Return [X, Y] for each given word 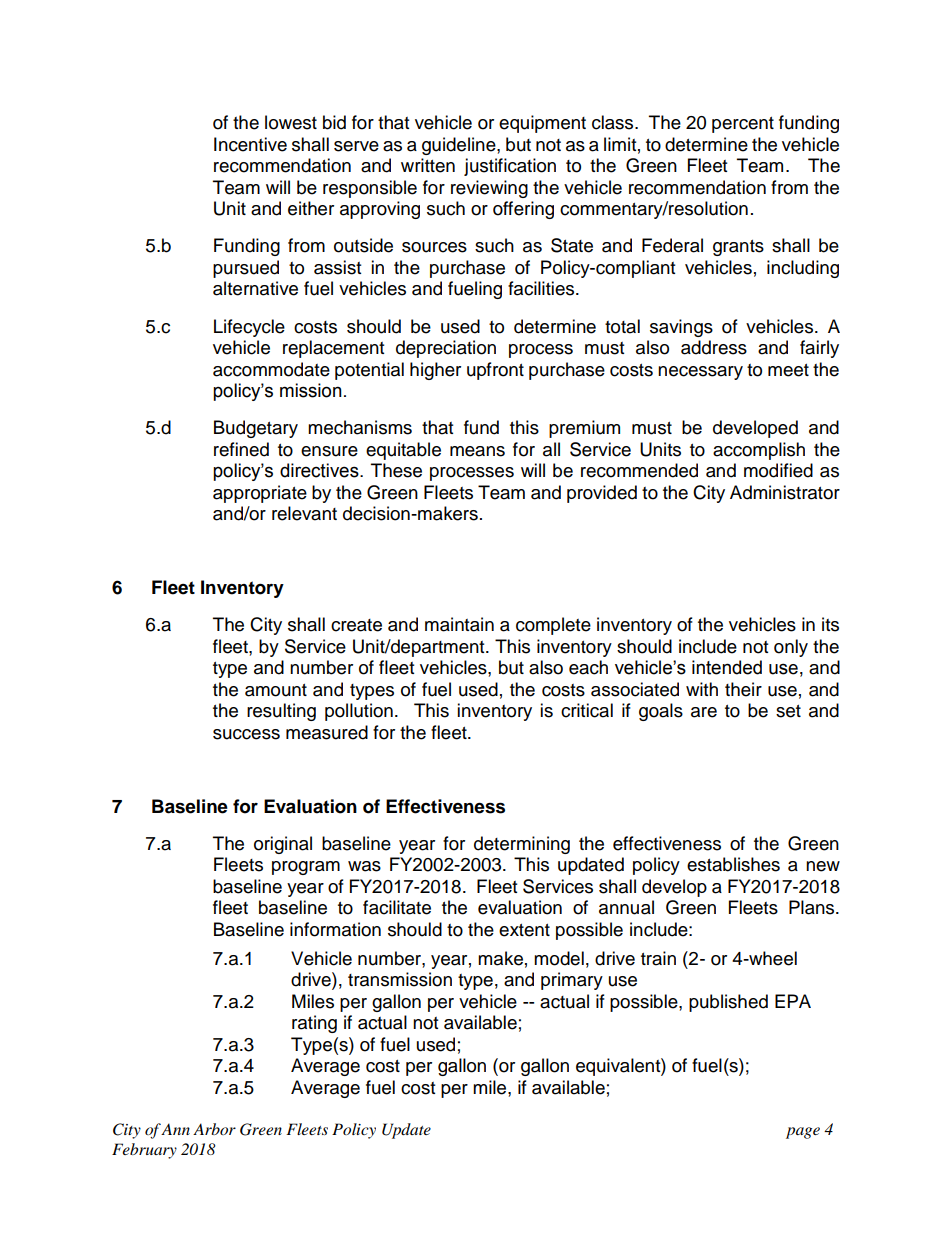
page [803, 1133]
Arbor [214, 1129]
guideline [460, 146]
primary [572, 981]
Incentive [250, 144]
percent [743, 125]
